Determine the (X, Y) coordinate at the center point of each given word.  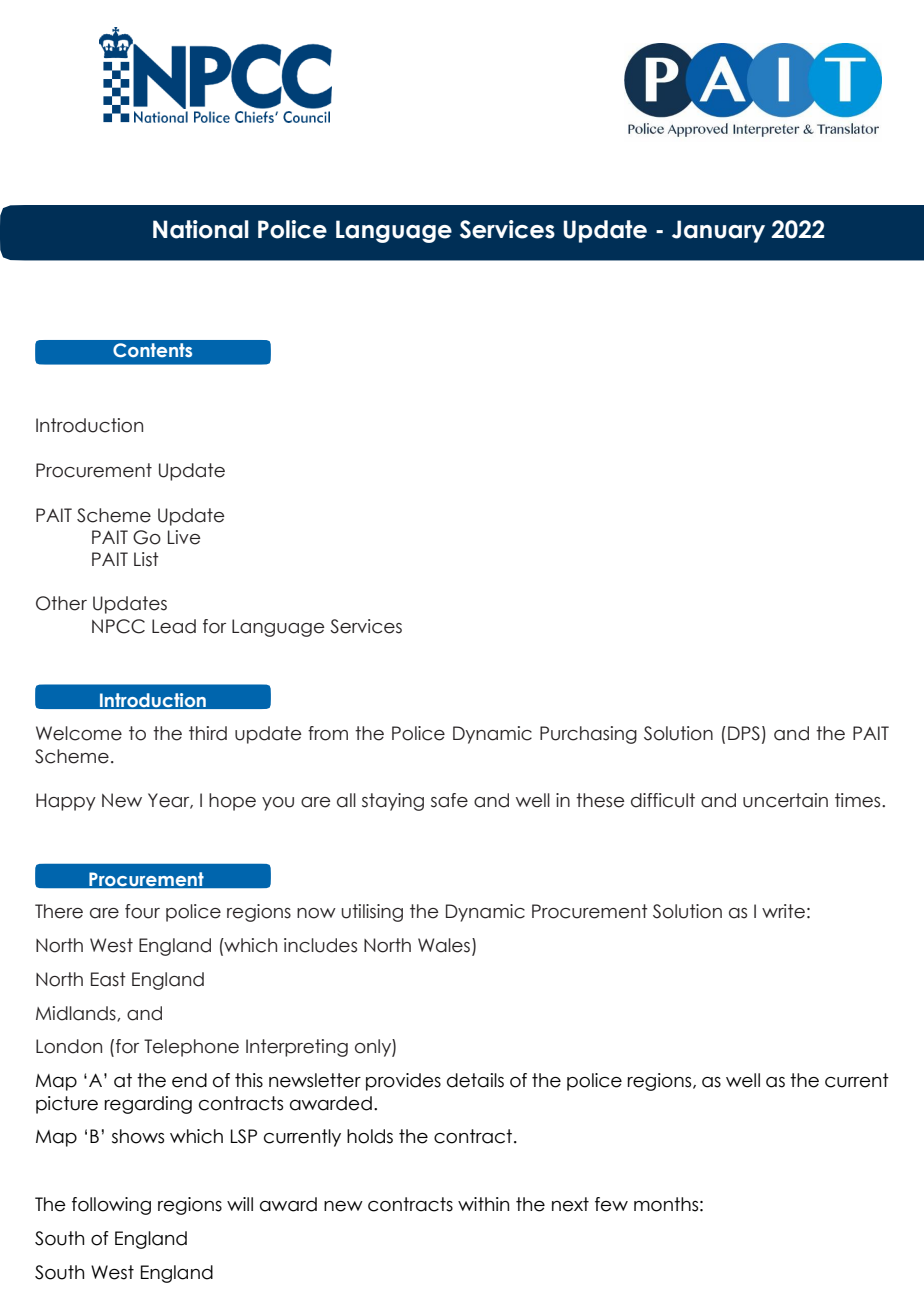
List (146, 559)
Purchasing (588, 735)
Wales (445, 946)
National (201, 229)
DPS (744, 733)
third (208, 733)
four (142, 911)
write (783, 911)
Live (184, 537)
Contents (152, 350)
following (111, 1206)
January (718, 231)
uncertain (785, 800)
